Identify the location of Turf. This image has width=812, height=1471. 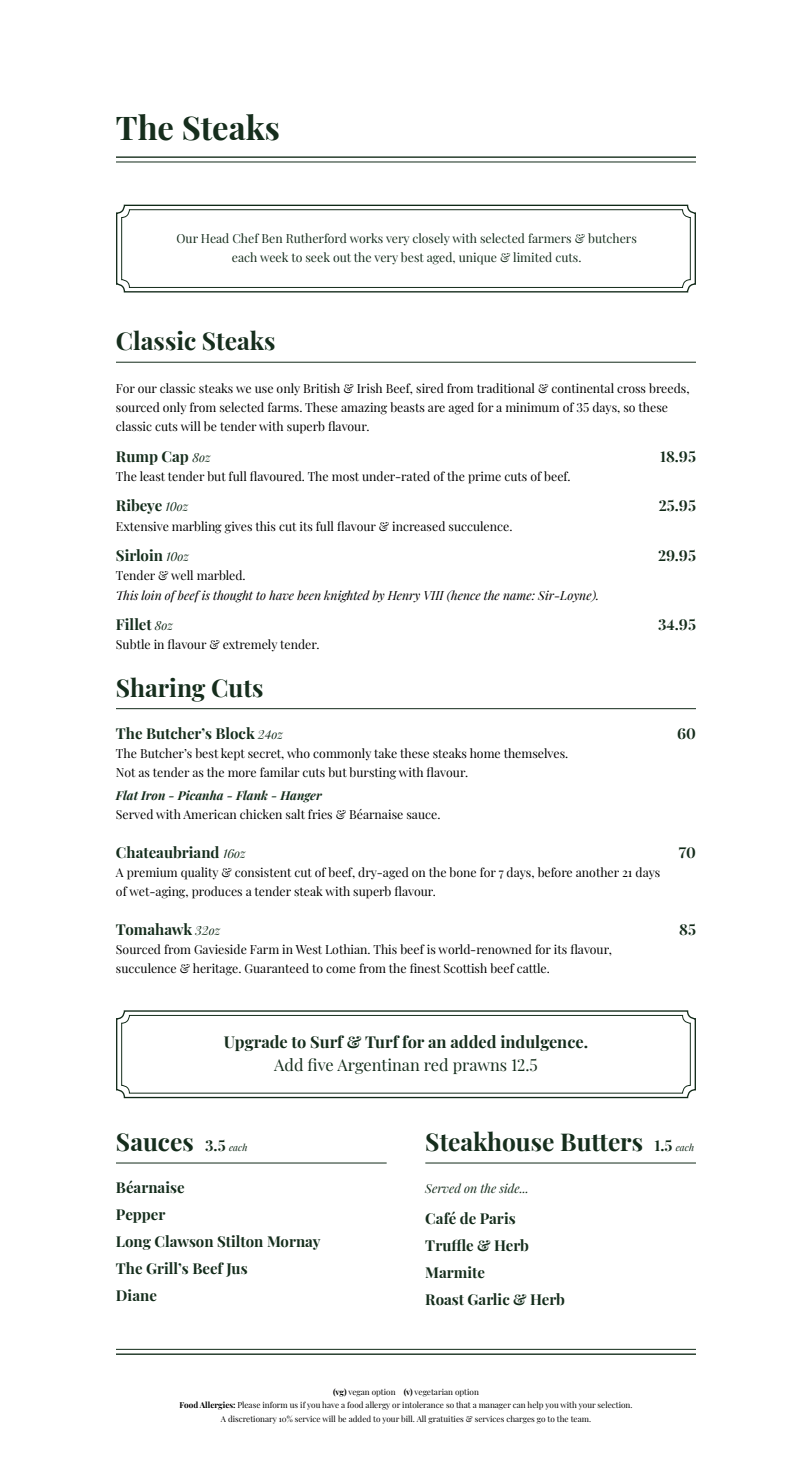
(382, 1042).
